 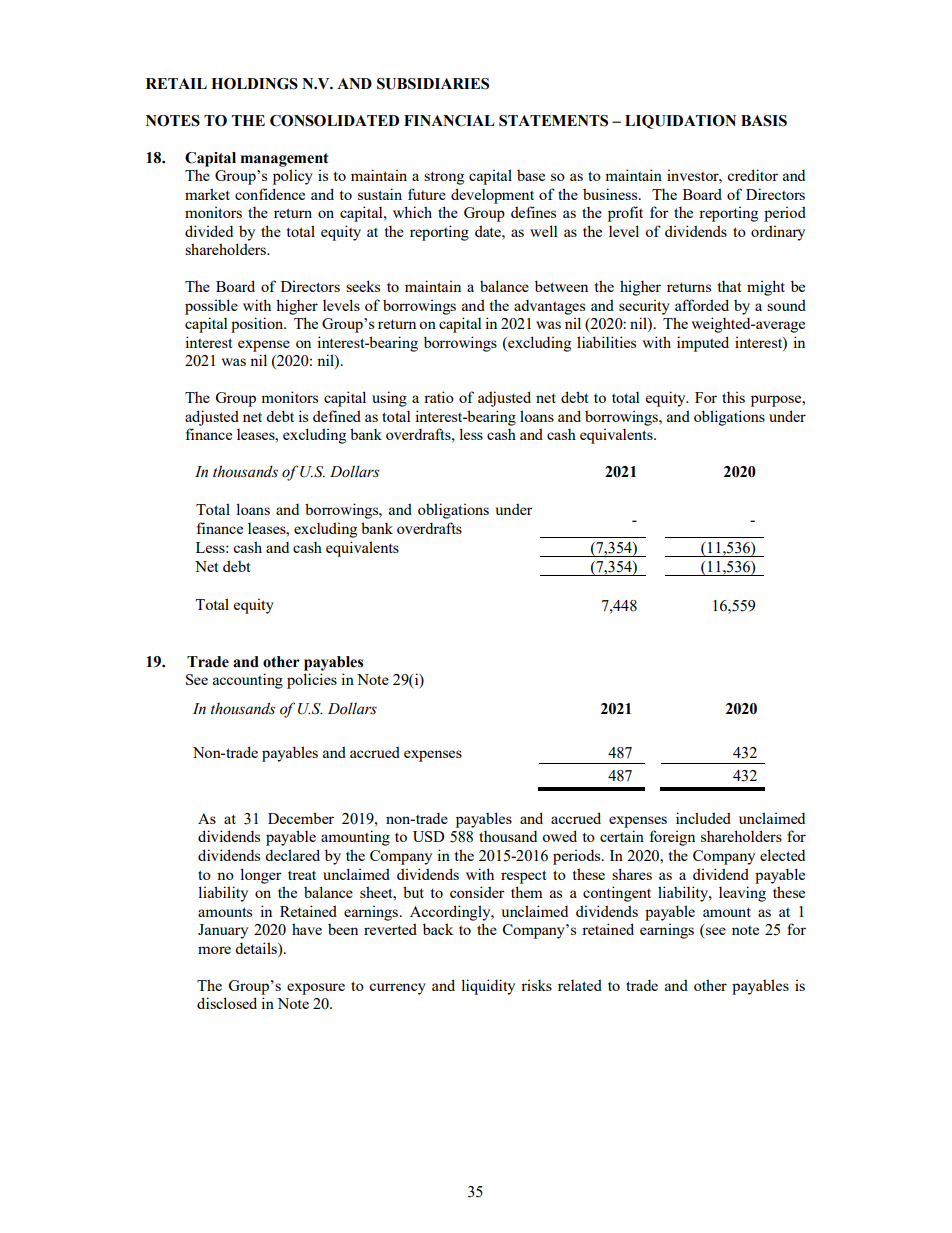 I want to click on FINANCIAL, so click(x=449, y=121).
